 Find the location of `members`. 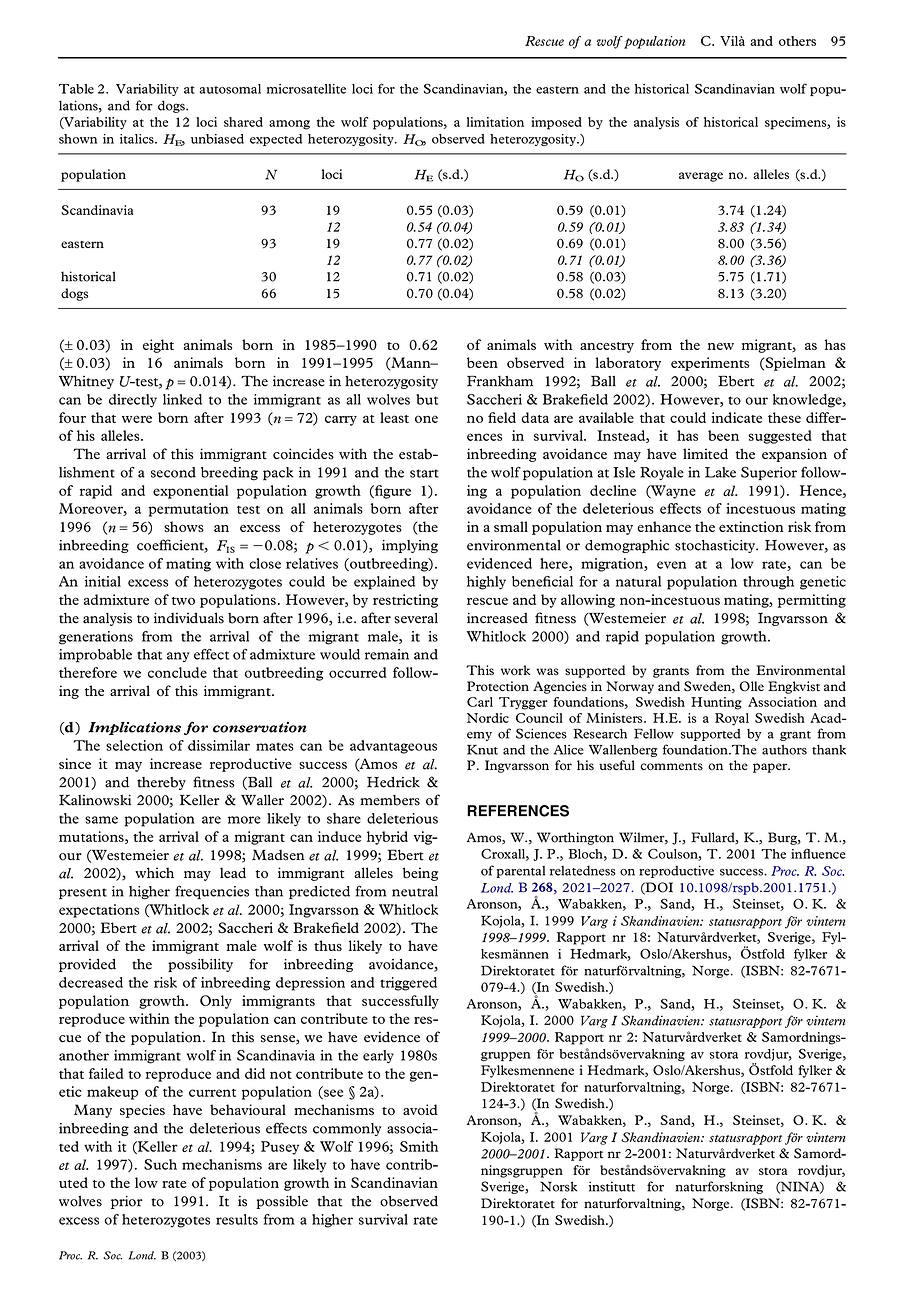

members is located at coordinates (390, 800).
